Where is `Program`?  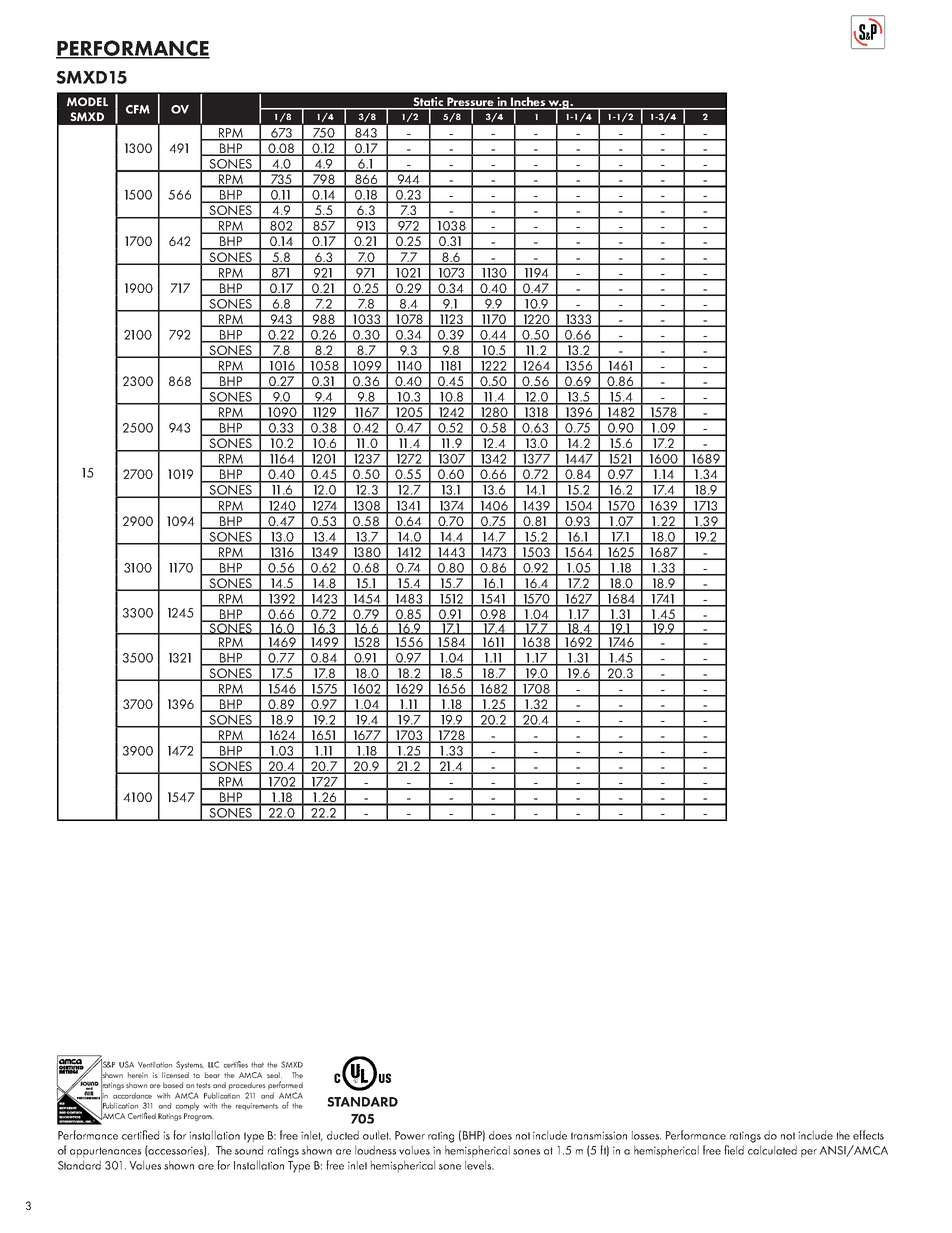
Program is located at coordinates (199, 1117).
